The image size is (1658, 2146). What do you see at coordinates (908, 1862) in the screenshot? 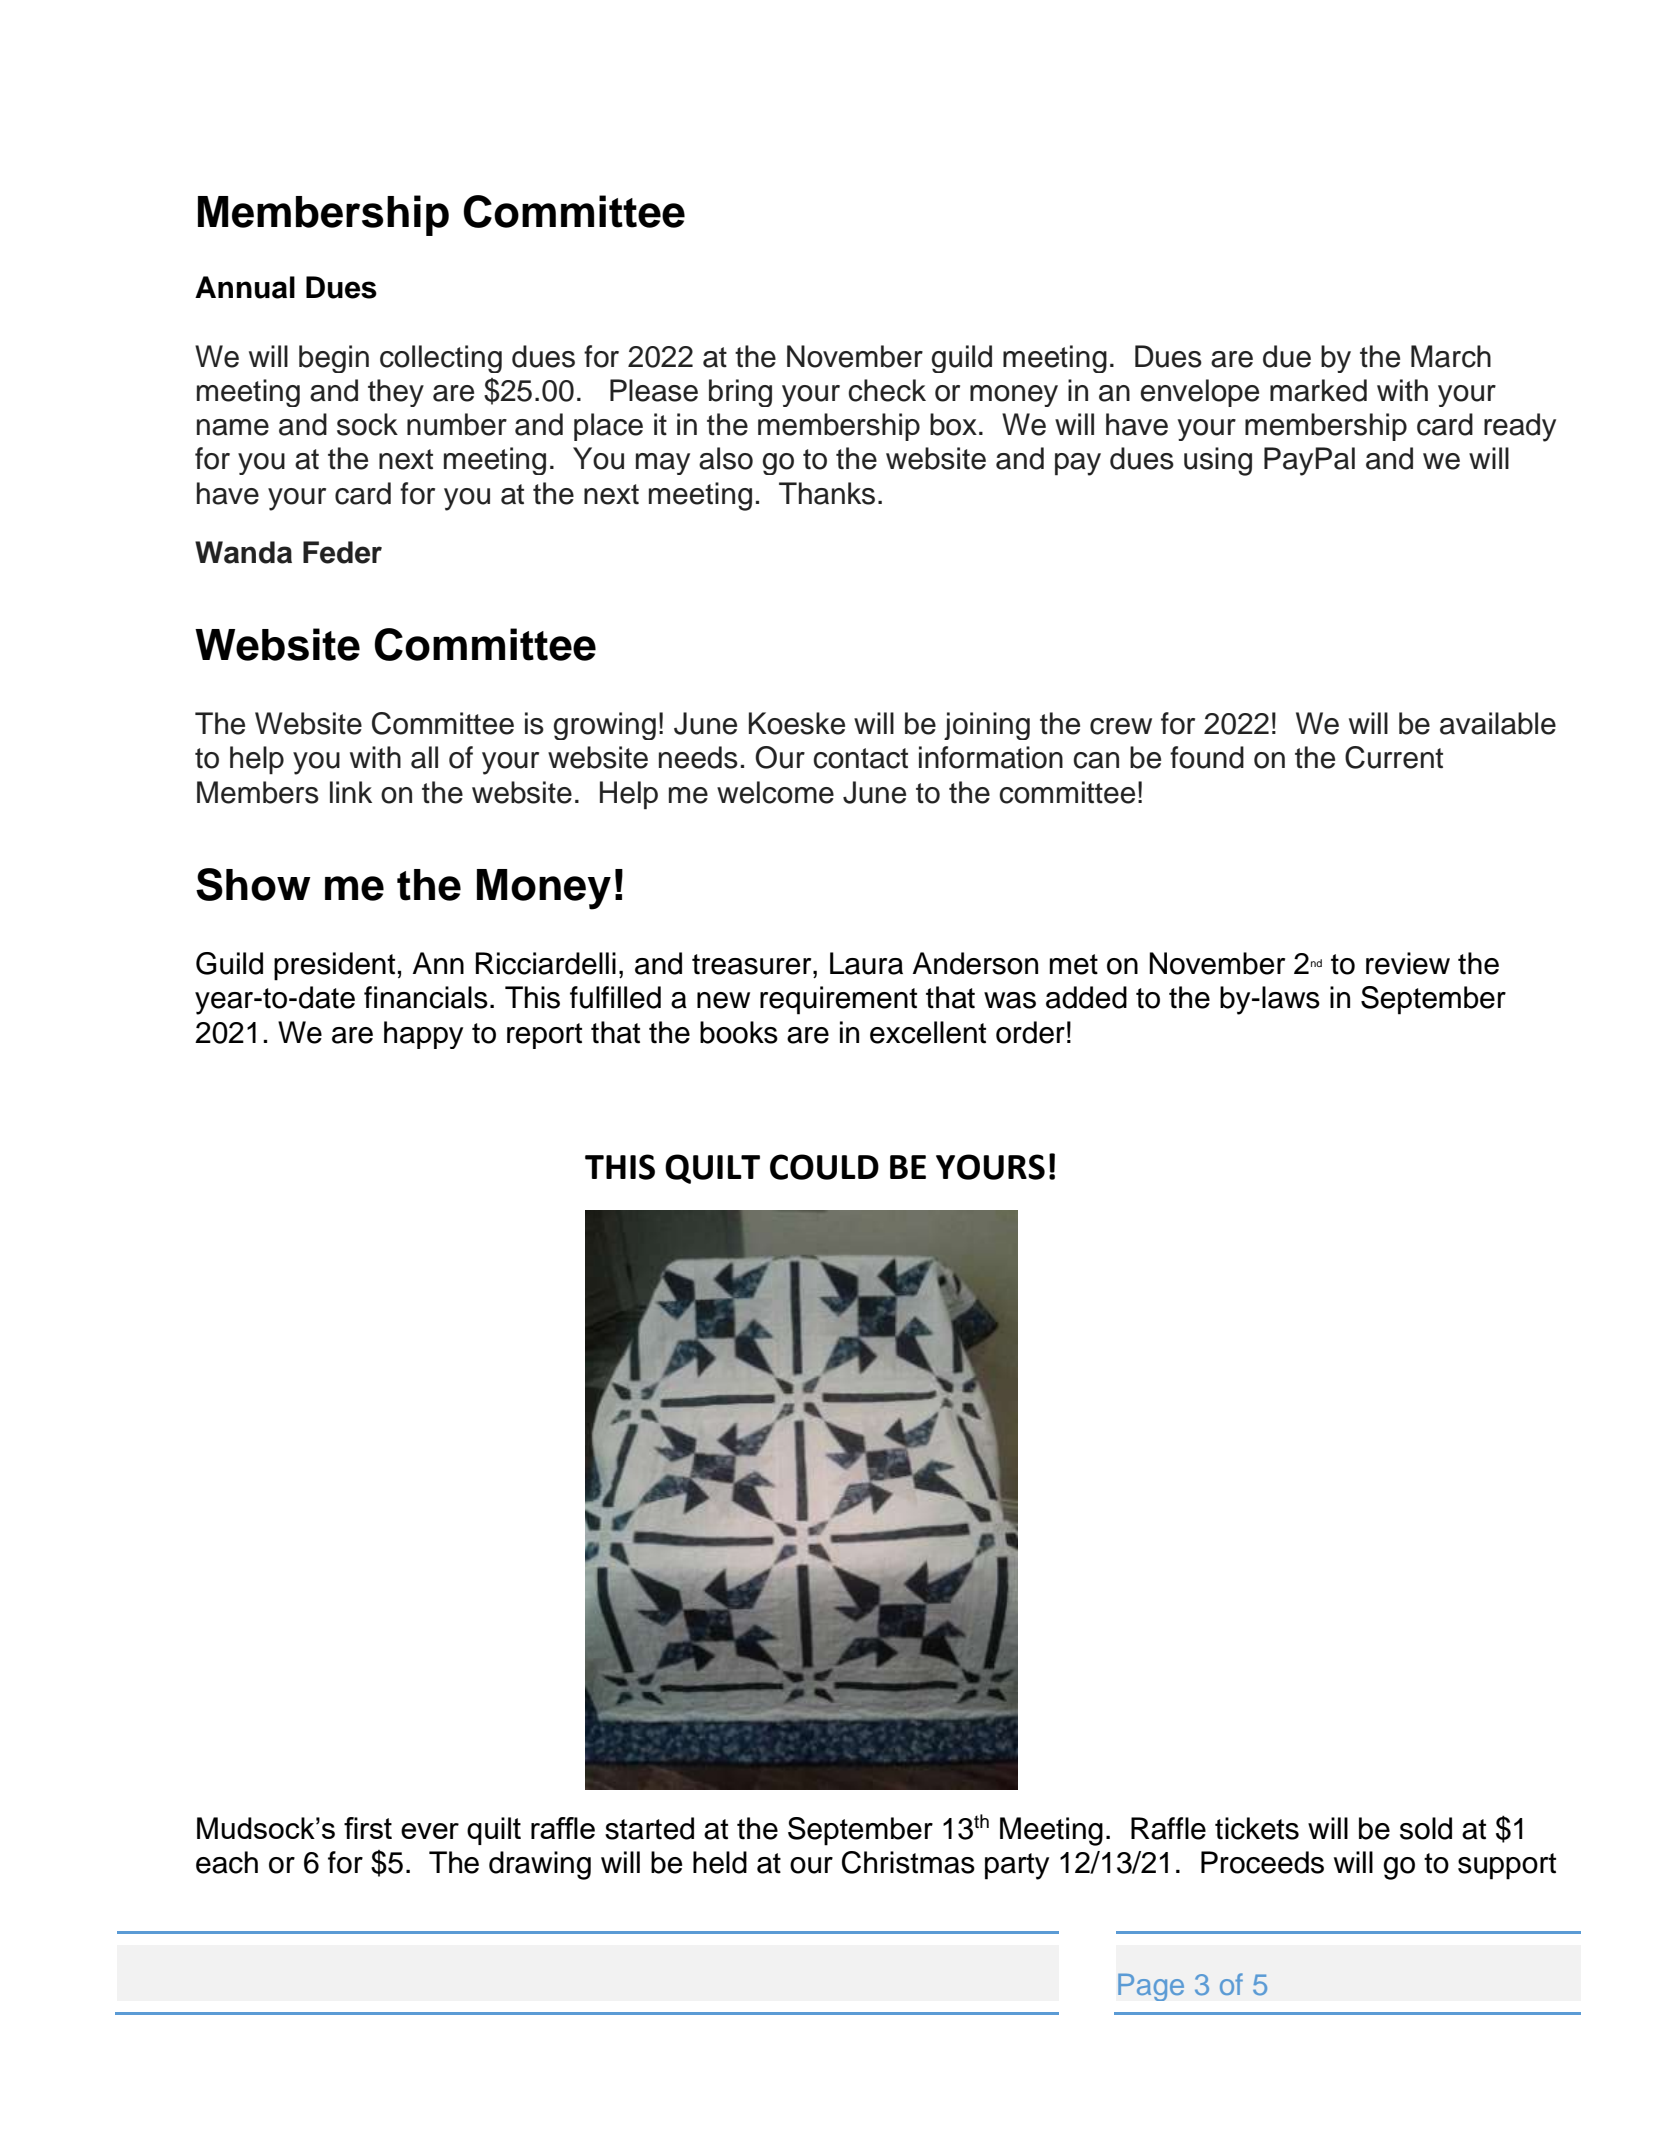
I see `Christmas` at bounding box center [908, 1862].
